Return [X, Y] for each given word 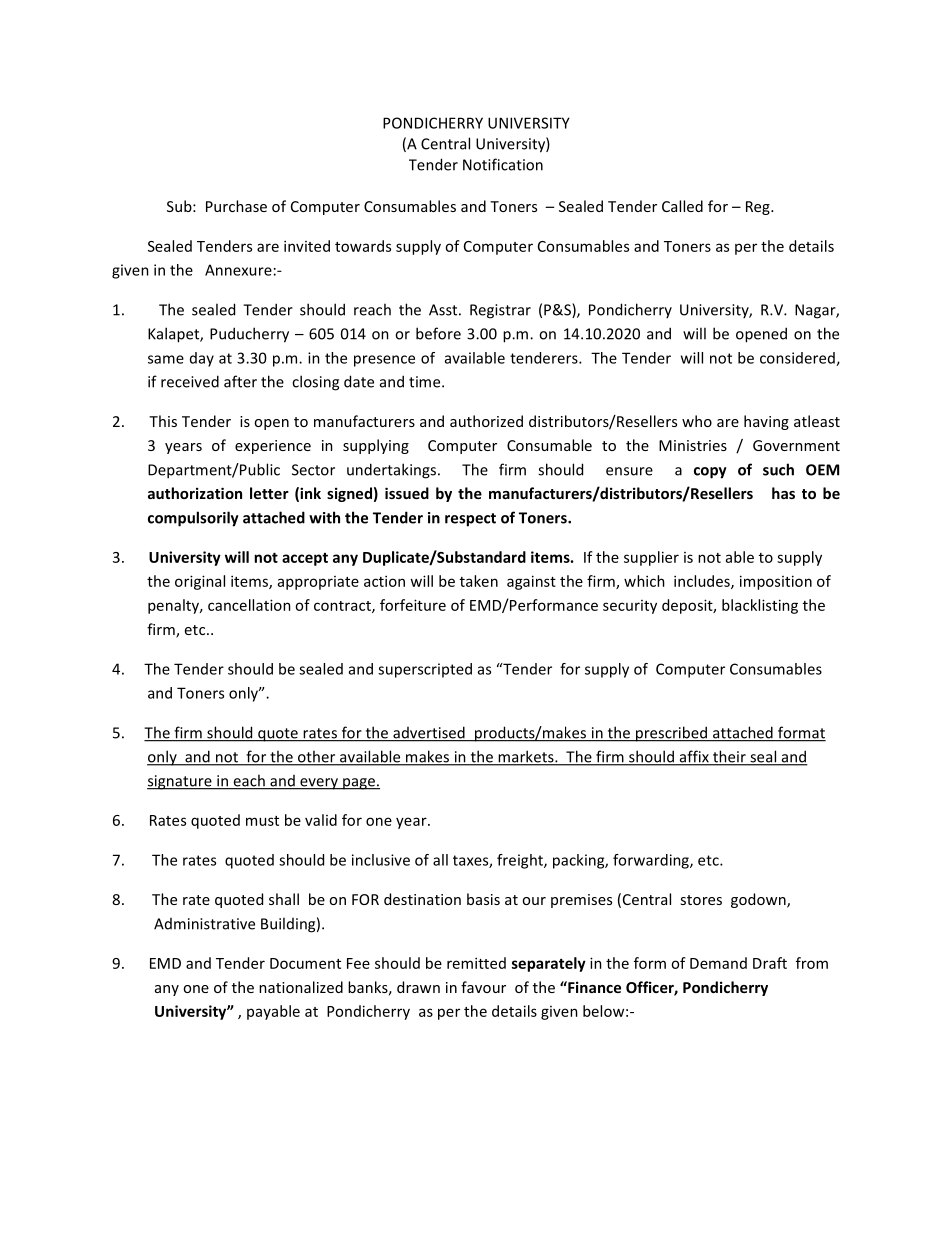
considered [798, 359]
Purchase [236, 206]
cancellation [249, 605]
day [202, 359]
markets [526, 757]
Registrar [500, 311]
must [262, 821]
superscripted [425, 670]
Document [305, 963]
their [729, 757]
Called [682, 206]
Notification [503, 164]
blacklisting [760, 606]
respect [470, 520]
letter [269, 493]
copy [710, 473]
